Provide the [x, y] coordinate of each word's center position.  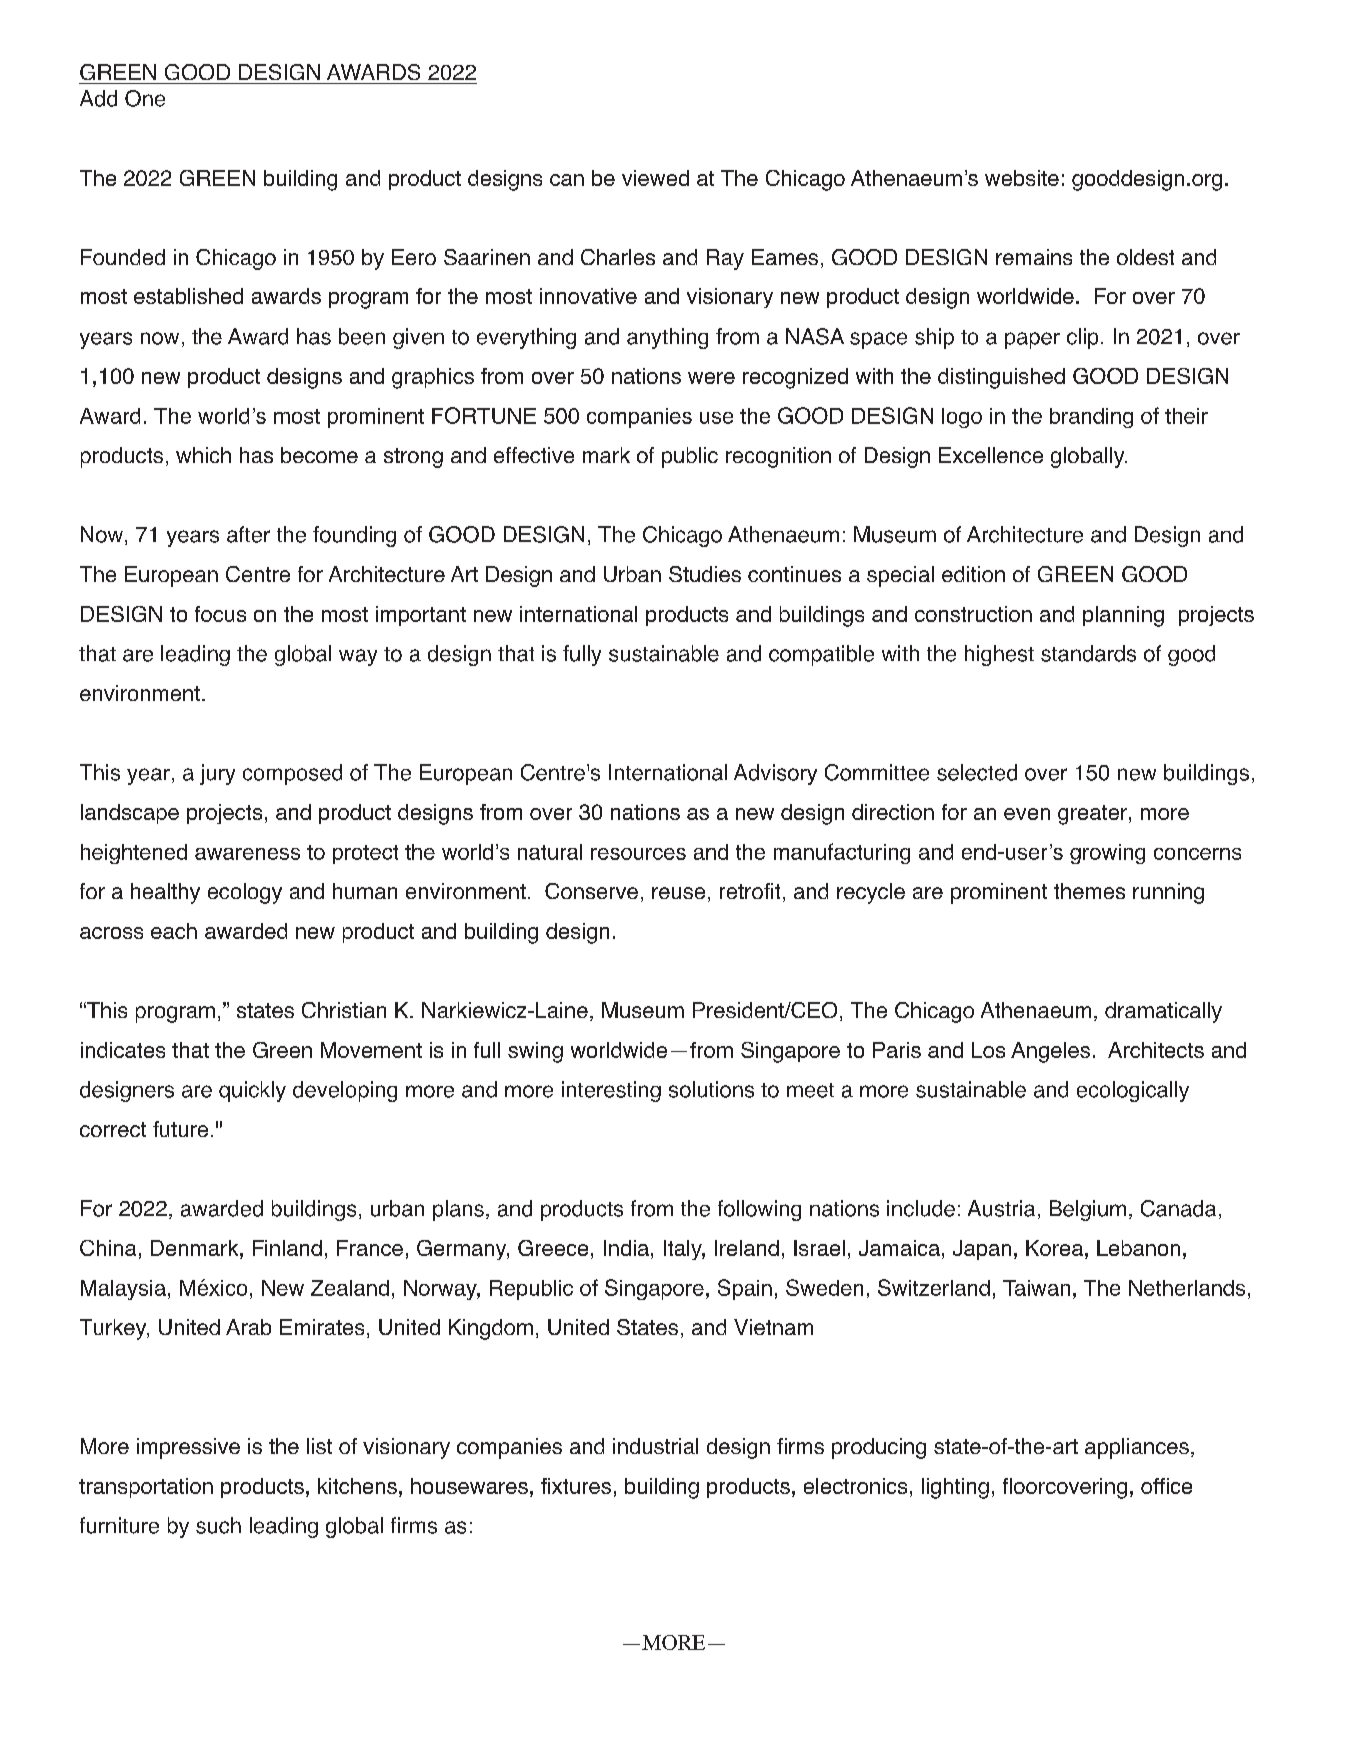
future [180, 1129]
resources [638, 854]
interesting [611, 1091]
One [145, 98]
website [1022, 178]
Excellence [991, 455]
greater [1092, 815]
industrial [655, 1446]
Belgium [1088, 1210]
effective [534, 455]
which [203, 455]
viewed [655, 178]
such [218, 1525]
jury [217, 774]
